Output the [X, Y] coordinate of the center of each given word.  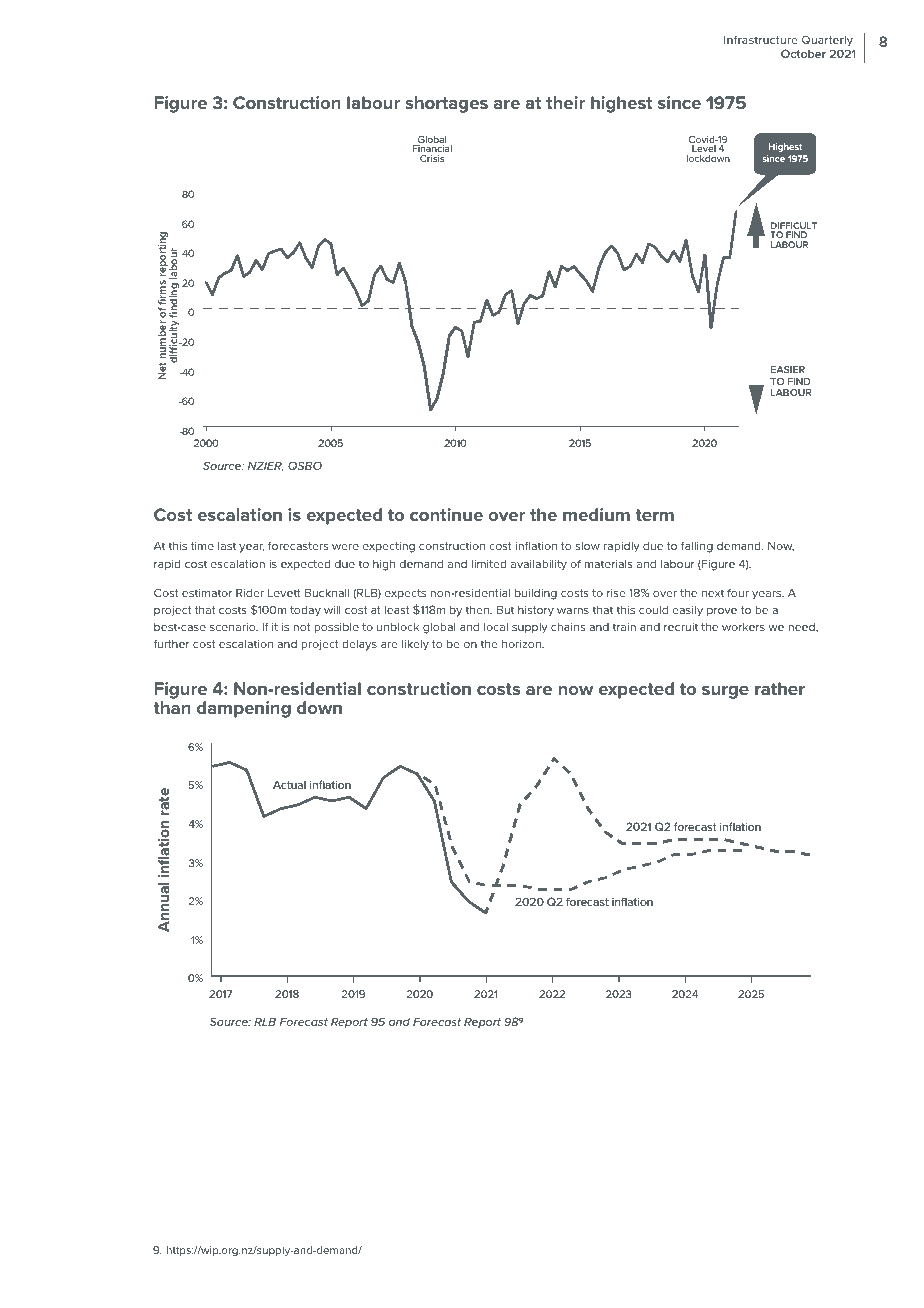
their [565, 102]
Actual [289, 785]
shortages [446, 104]
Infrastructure [761, 39]
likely [415, 645]
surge [725, 692]
